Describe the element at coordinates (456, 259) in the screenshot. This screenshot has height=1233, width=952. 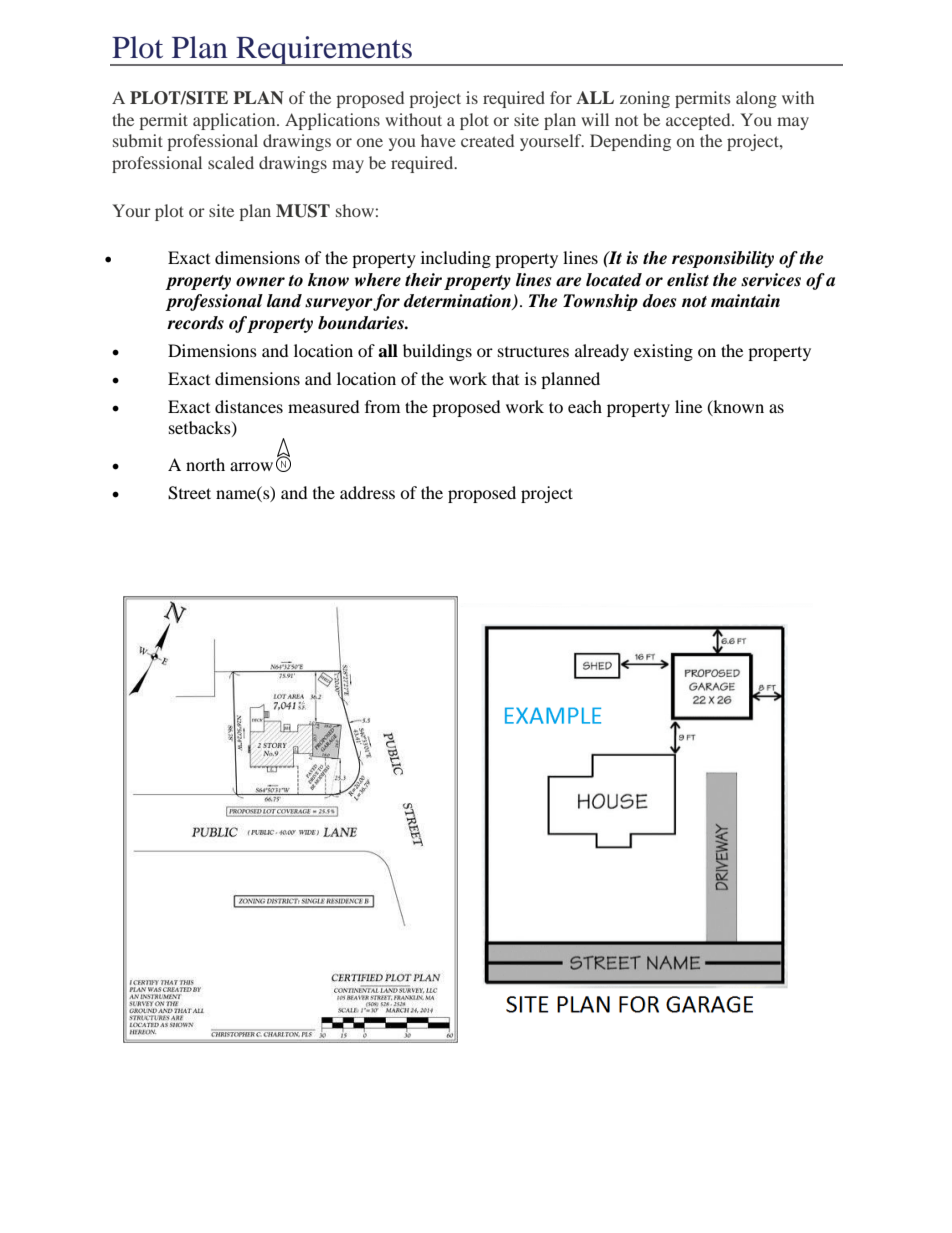
I see `including` at that location.
